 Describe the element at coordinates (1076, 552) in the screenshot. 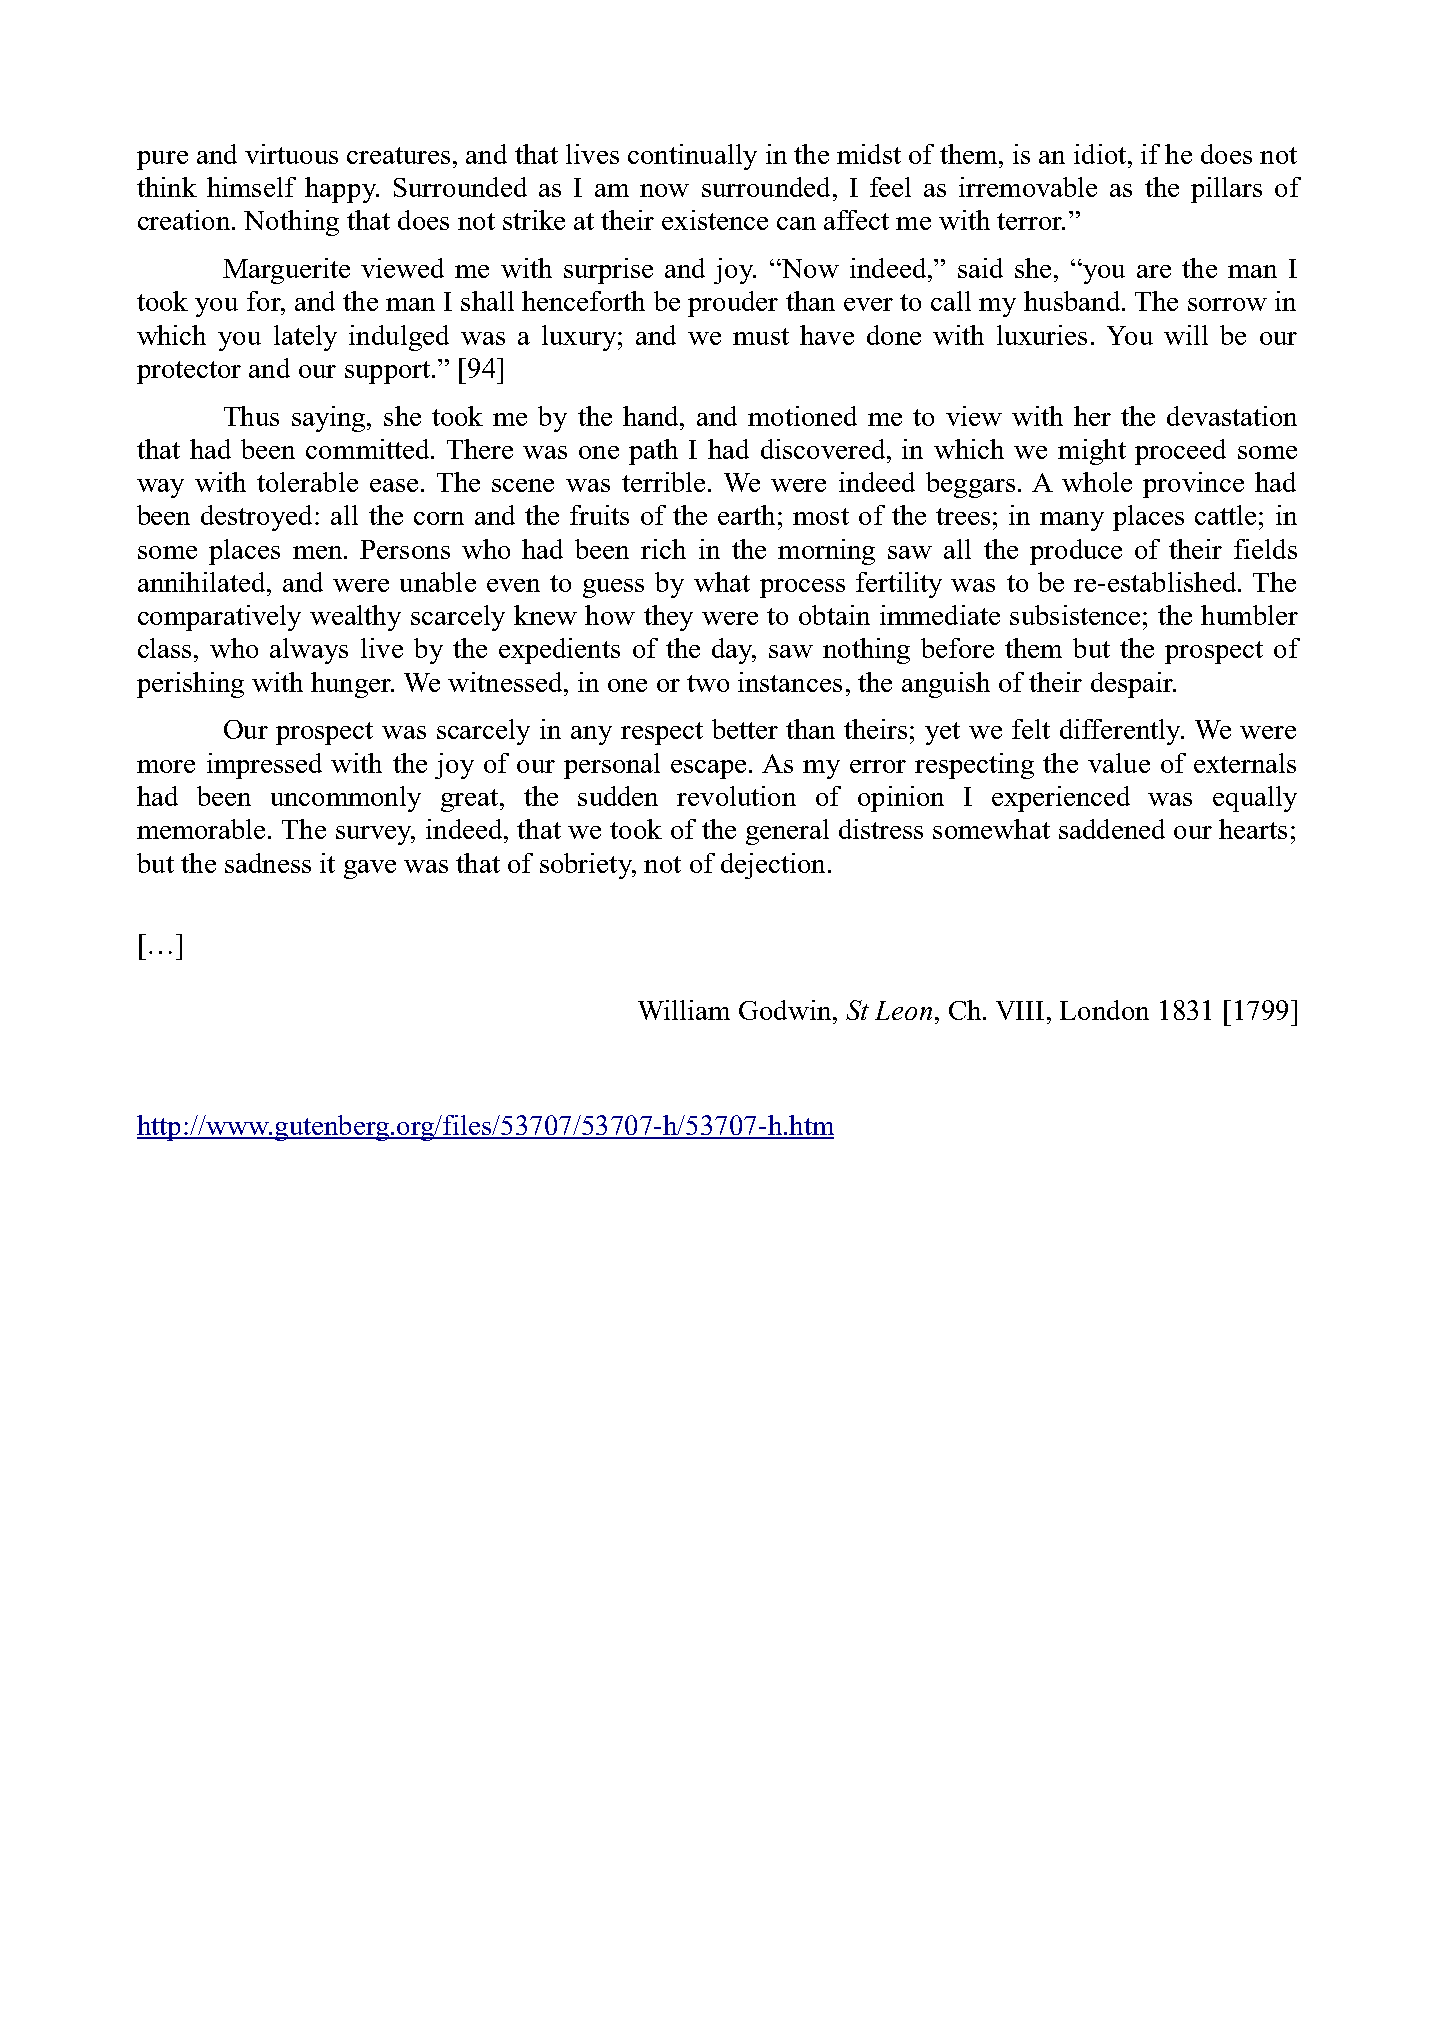

I see `produce` at that location.
